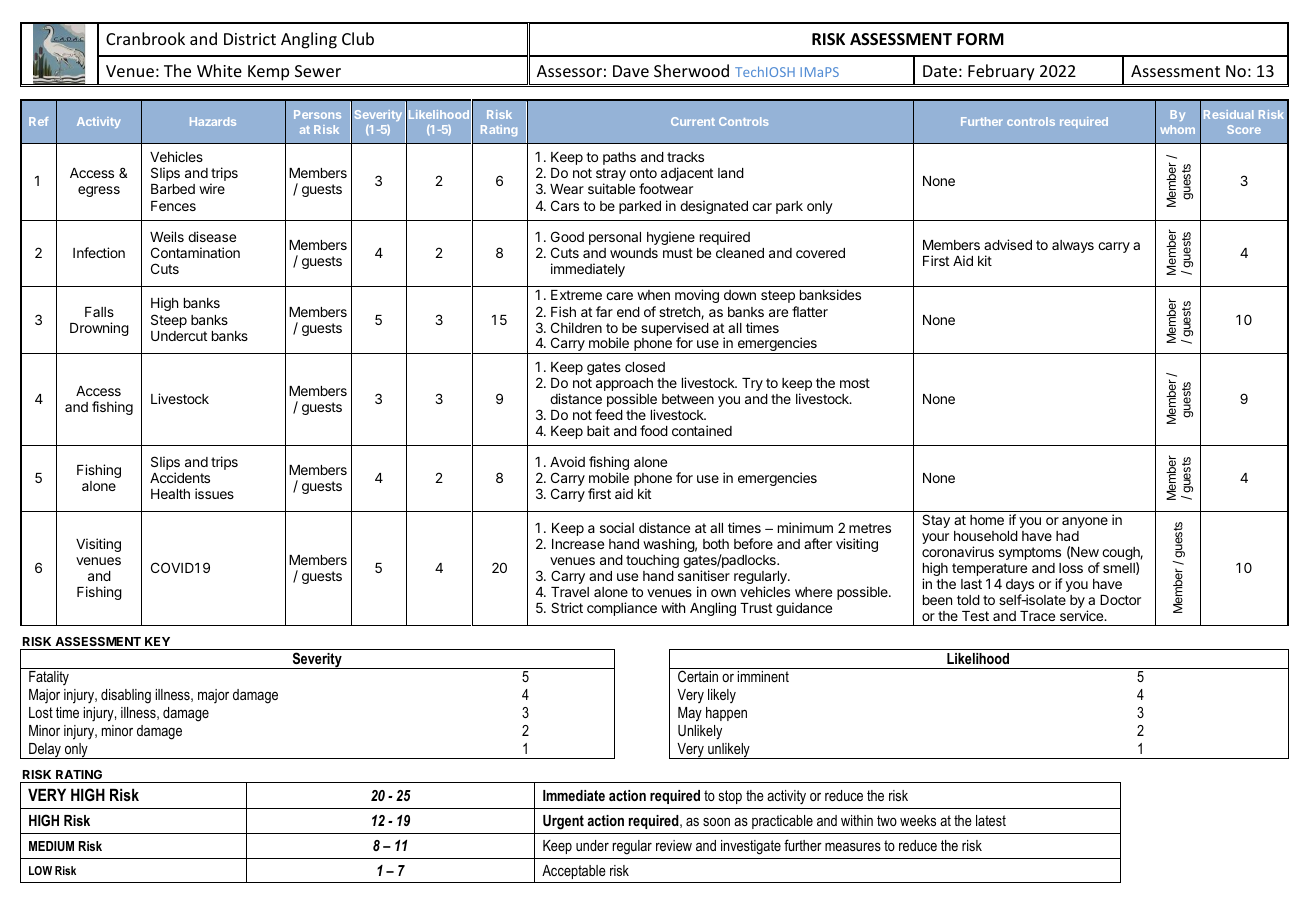  Describe the element at coordinates (157, 641) in the screenshot. I see `KEY` at that location.
